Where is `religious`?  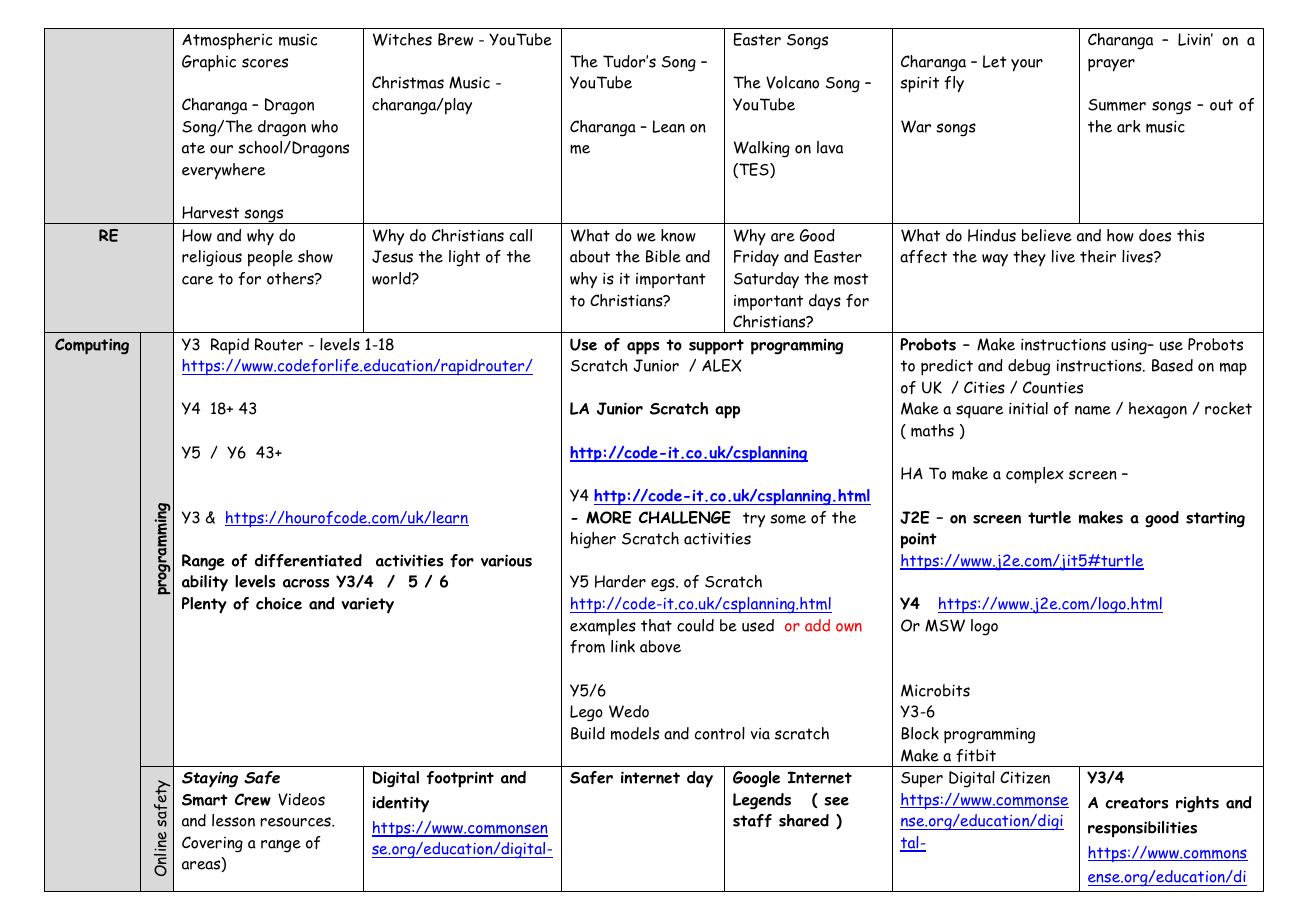 religious is located at coordinates (212, 258).
